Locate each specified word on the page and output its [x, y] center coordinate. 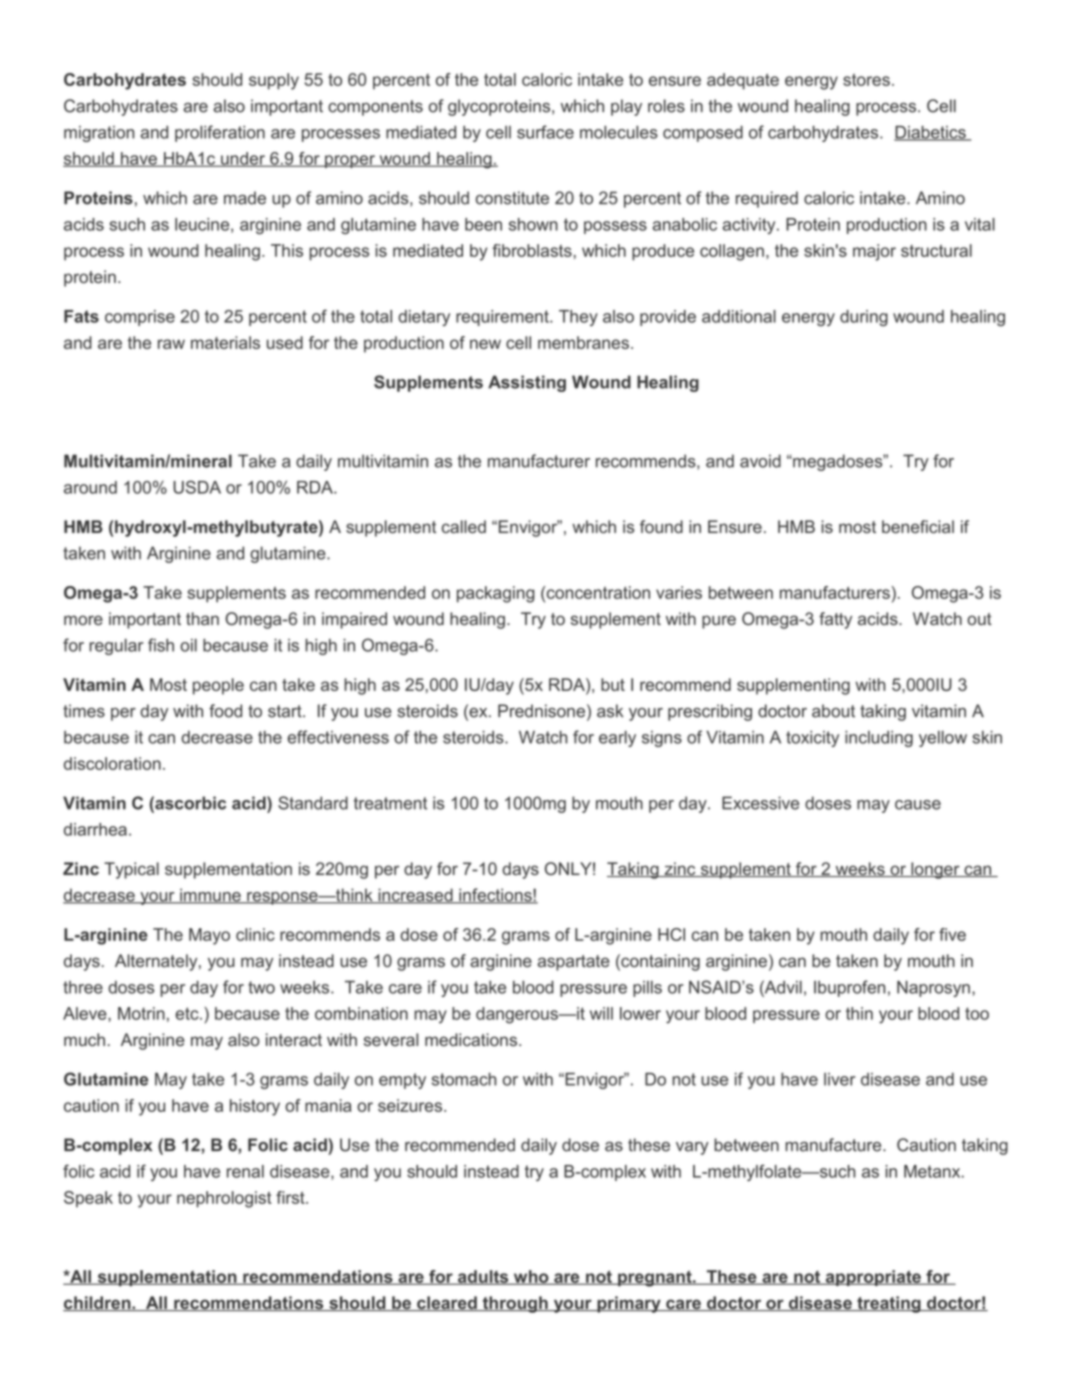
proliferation [220, 133]
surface [545, 132]
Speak [88, 1199]
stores [866, 80]
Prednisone [541, 711]
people [218, 686]
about [833, 711]
